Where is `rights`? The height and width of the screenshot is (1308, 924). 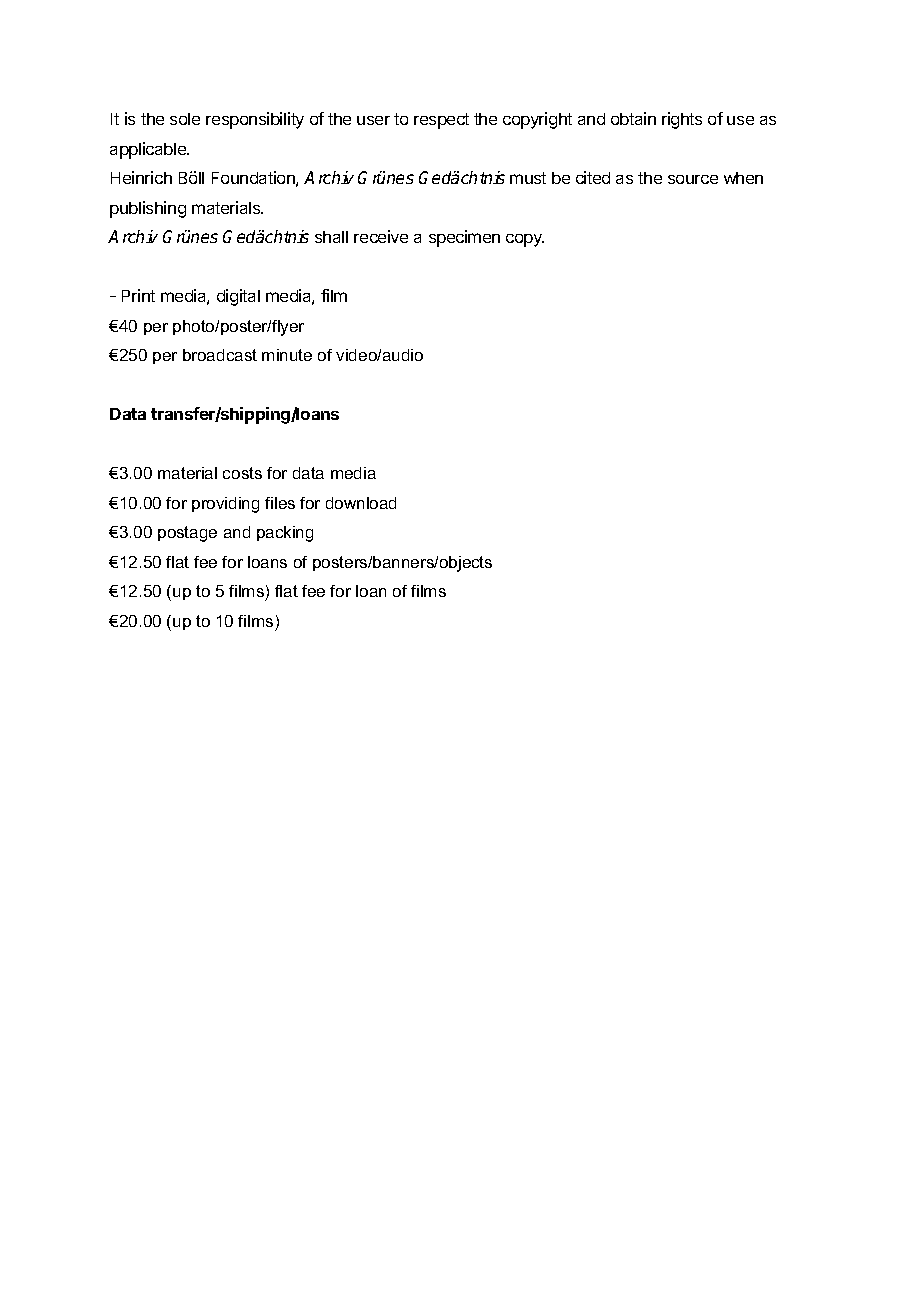
rights is located at coordinates (682, 120).
